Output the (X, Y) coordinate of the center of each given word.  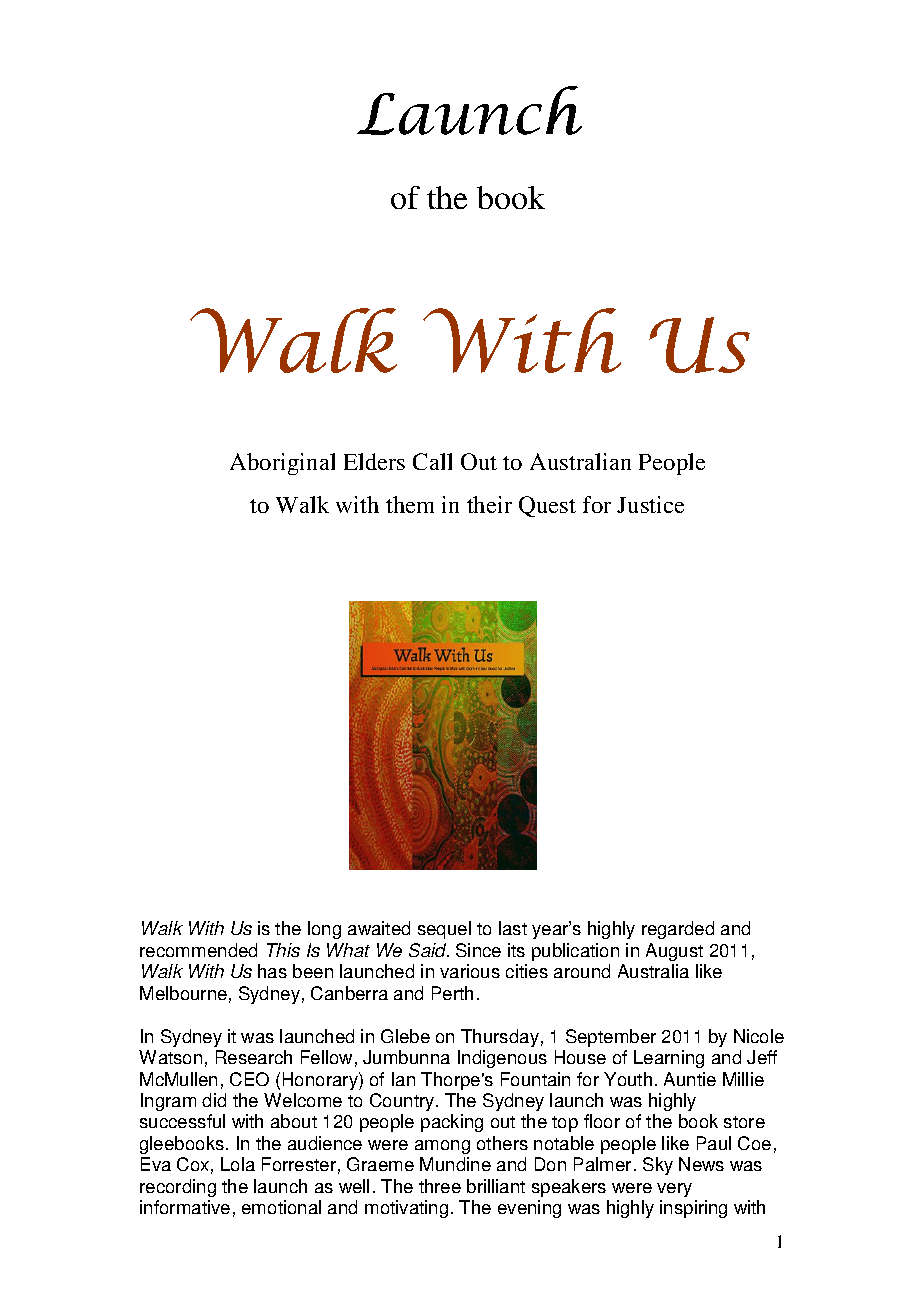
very (674, 1190)
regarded (678, 930)
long (324, 930)
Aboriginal (282, 464)
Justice (650, 504)
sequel (444, 930)
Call (432, 461)
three (440, 1186)
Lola (238, 1164)
